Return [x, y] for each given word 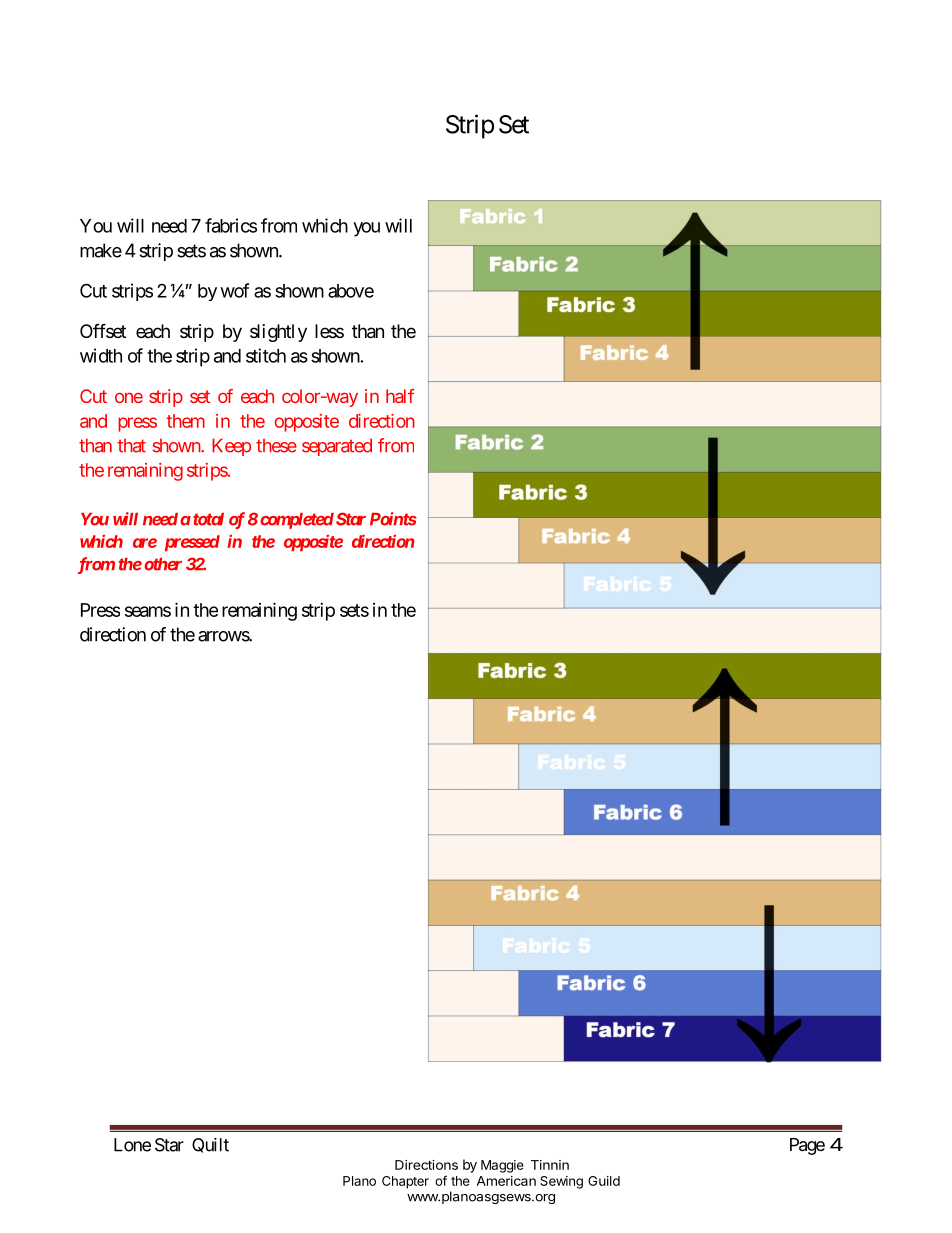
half [400, 396]
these [276, 446]
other [163, 564]
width [101, 355]
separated [337, 447]
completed [297, 521]
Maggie [502, 1166]
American [506, 1181]
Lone [132, 1145]
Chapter [405, 1182]
